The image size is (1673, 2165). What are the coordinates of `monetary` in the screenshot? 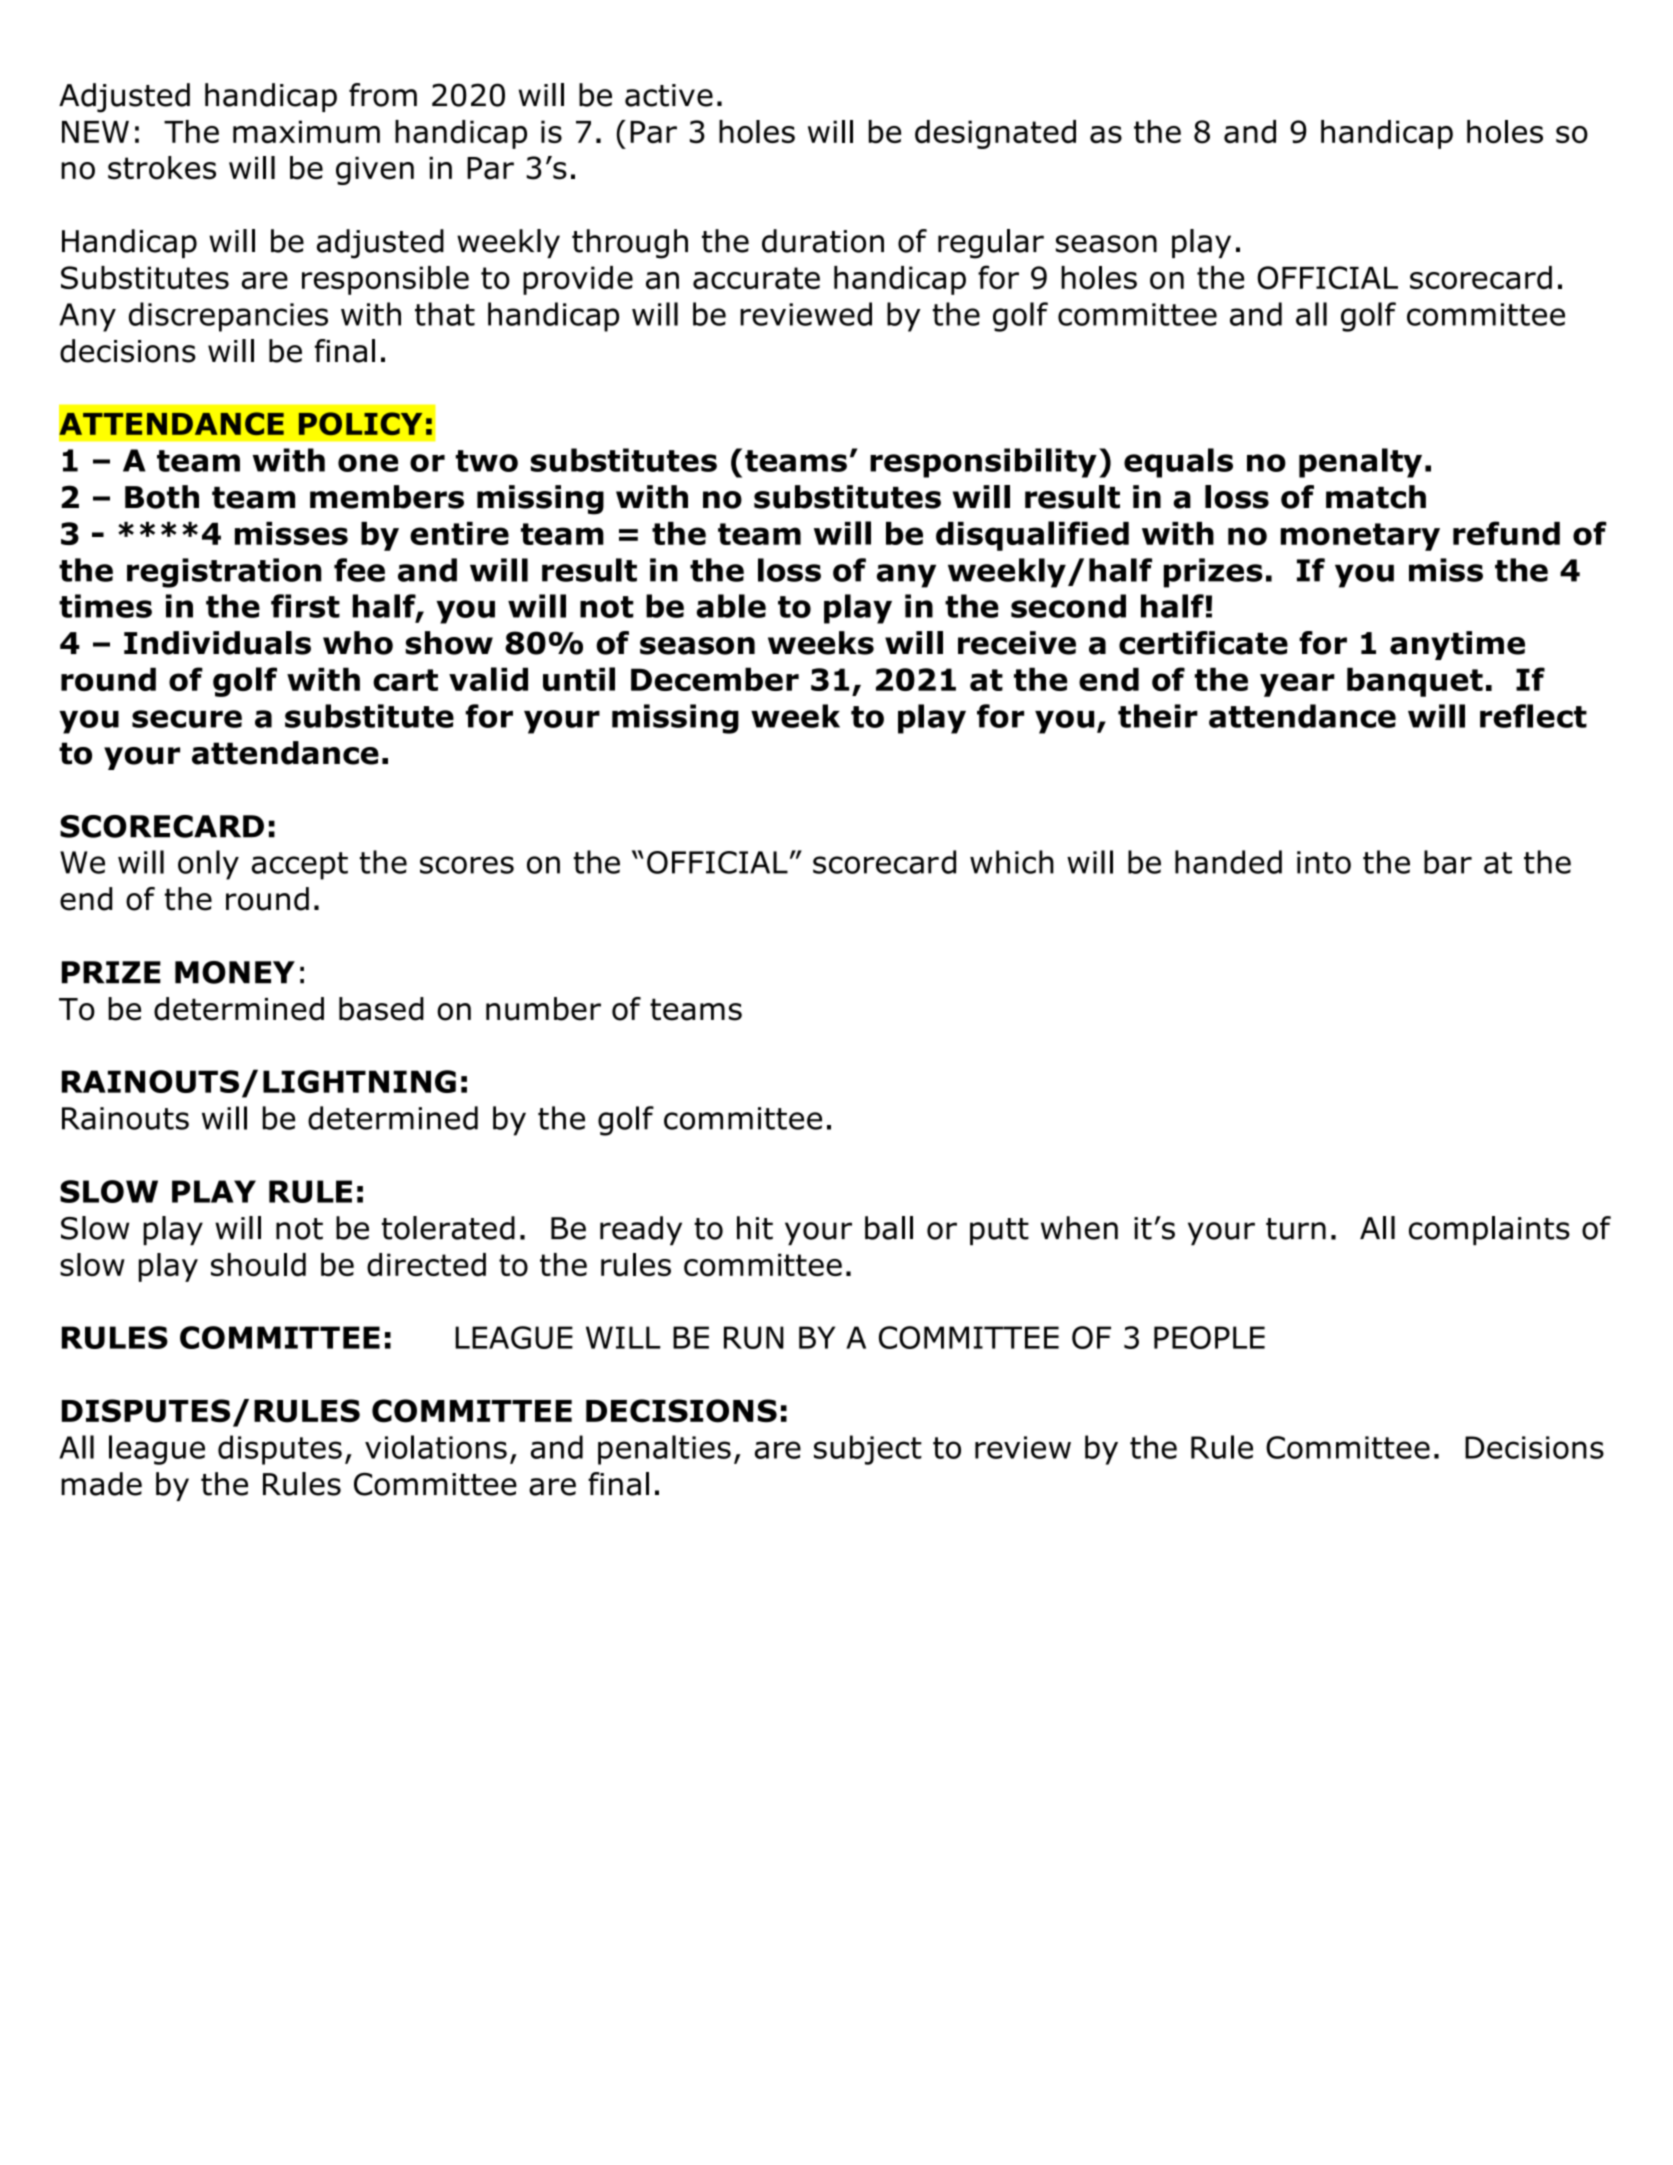 It's located at (1360, 537).
